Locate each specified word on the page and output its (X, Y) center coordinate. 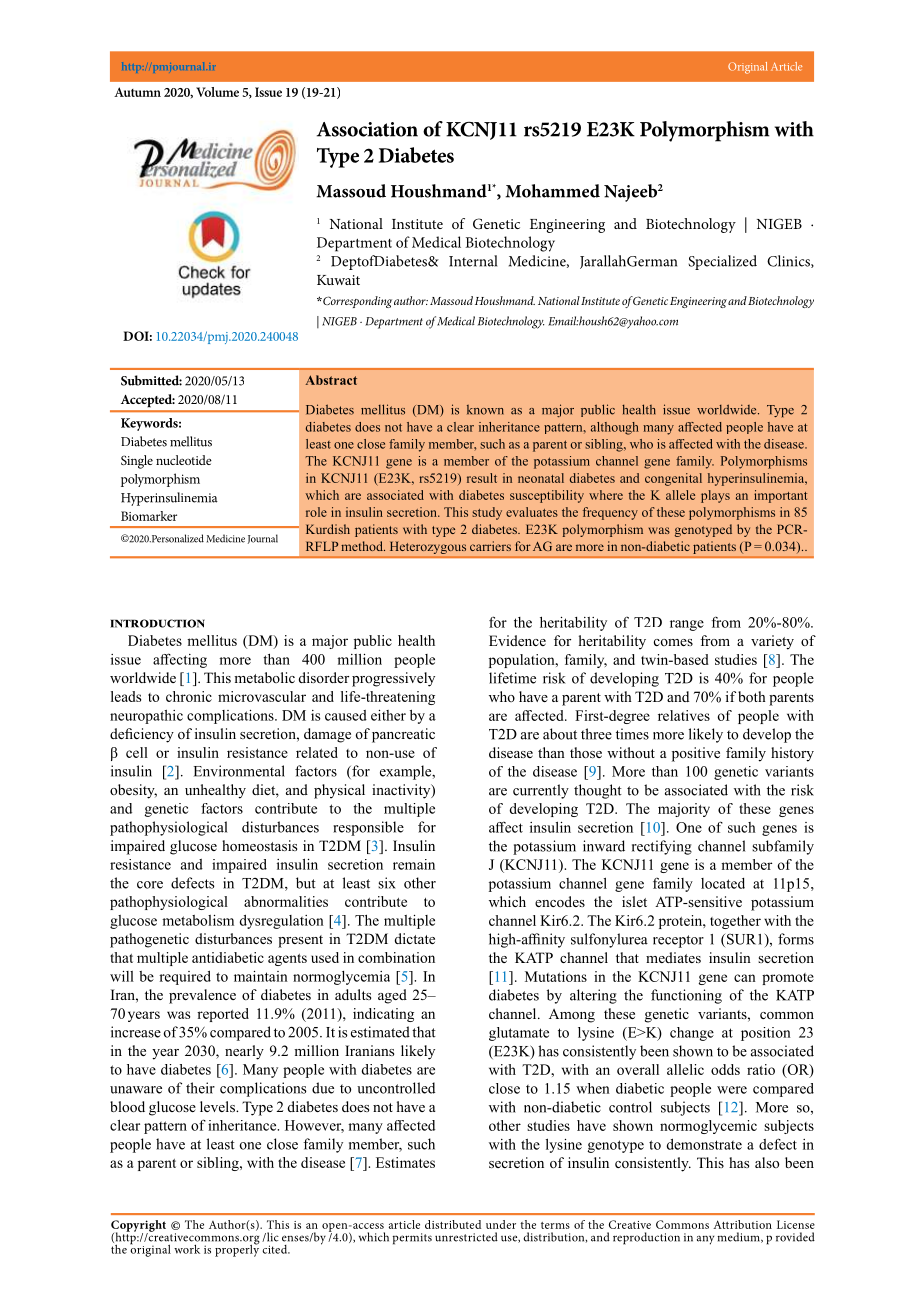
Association (367, 129)
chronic (189, 696)
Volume (217, 92)
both (752, 696)
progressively (393, 679)
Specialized (722, 262)
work (187, 1249)
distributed (453, 1224)
